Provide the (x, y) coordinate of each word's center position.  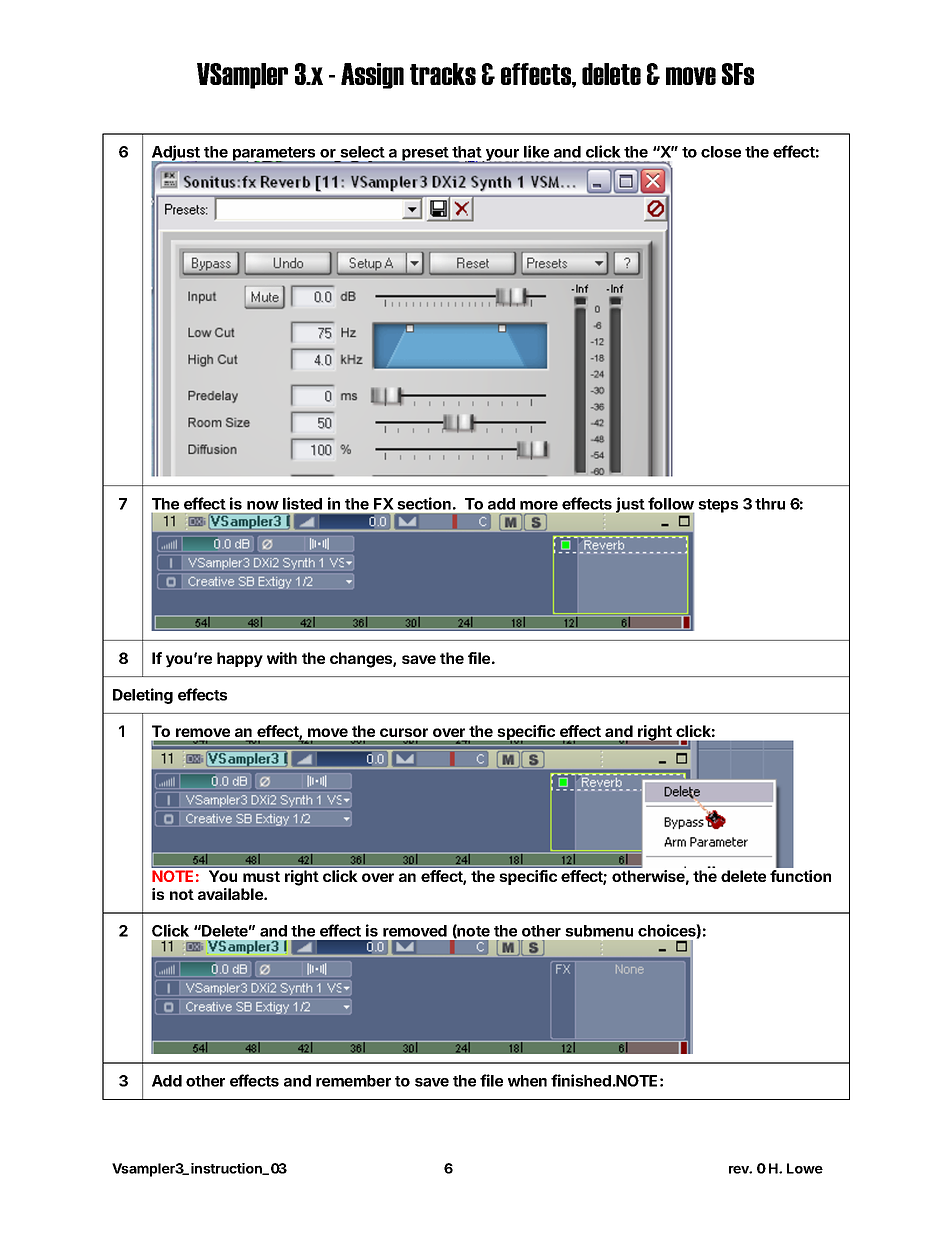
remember (353, 1081)
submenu (599, 931)
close (721, 152)
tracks (443, 74)
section (424, 503)
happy (240, 660)
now (263, 505)
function (800, 876)
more (539, 505)
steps (718, 506)
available (231, 894)
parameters (274, 155)
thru (770, 504)
